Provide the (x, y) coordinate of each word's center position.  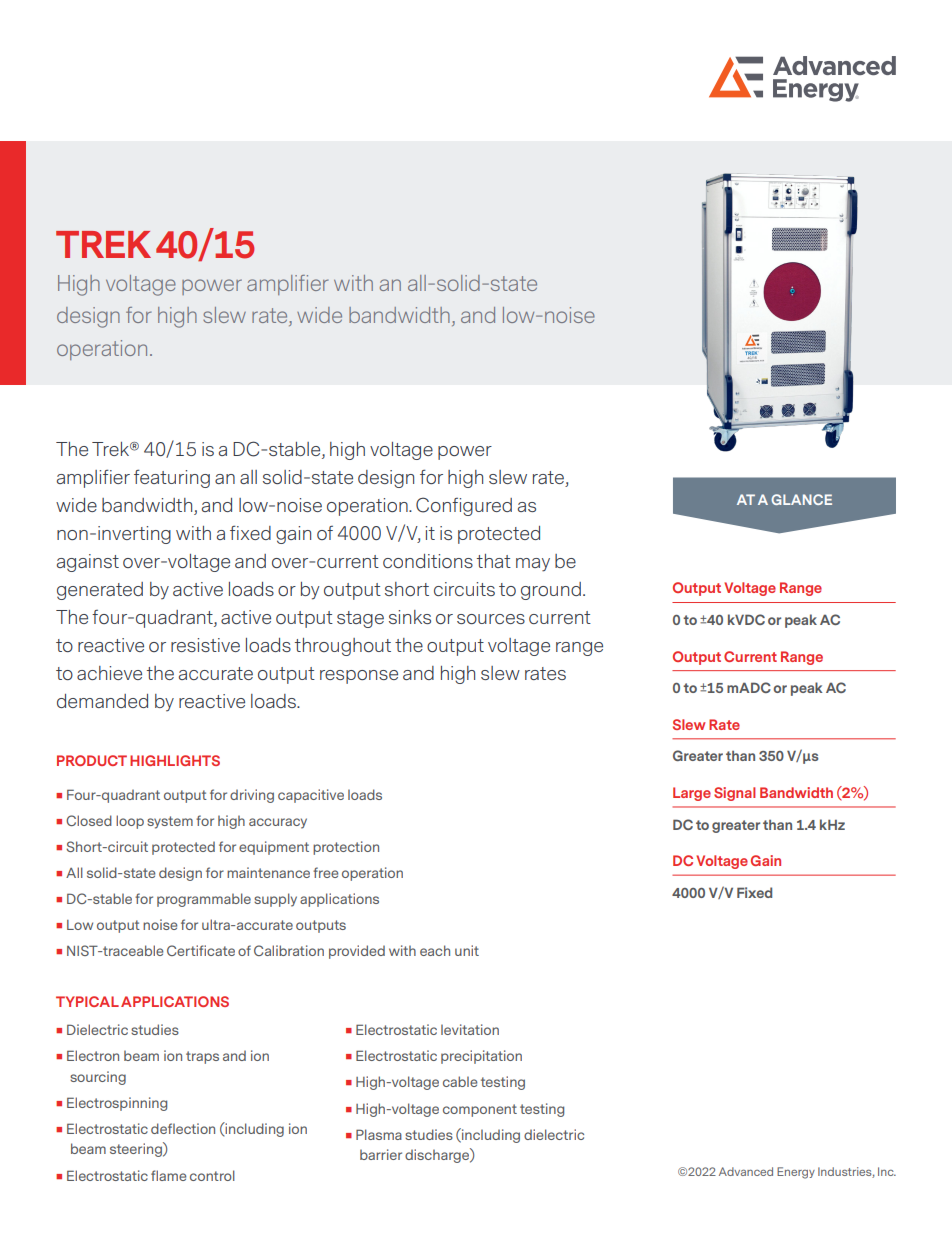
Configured (464, 506)
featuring (172, 478)
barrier (381, 1154)
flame (168, 1175)
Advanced (746, 1171)
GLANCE (801, 499)
